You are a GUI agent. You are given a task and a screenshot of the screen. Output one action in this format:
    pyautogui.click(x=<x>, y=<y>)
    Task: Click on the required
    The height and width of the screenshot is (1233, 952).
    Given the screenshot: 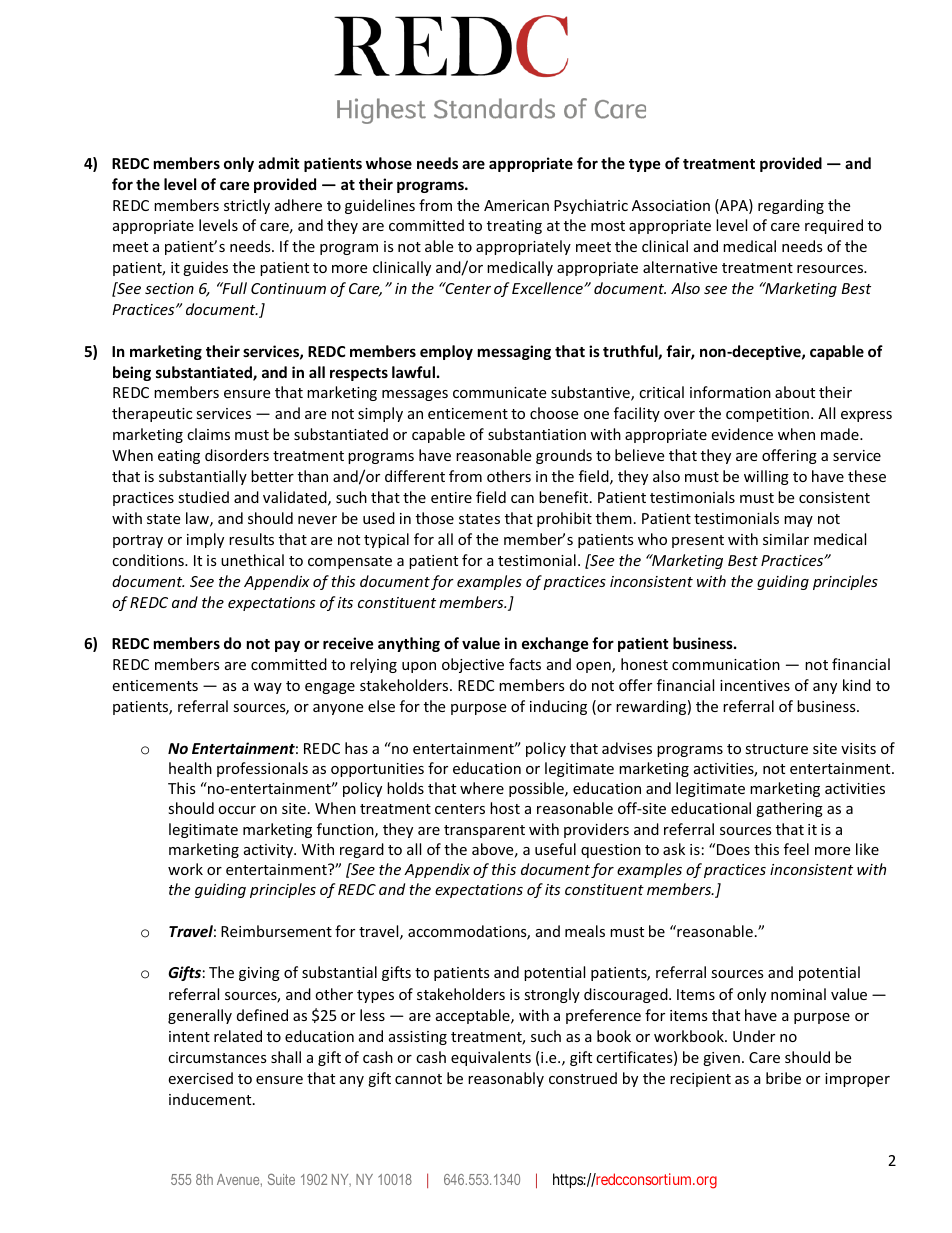 What is the action you would take?
    pyautogui.click(x=834, y=226)
